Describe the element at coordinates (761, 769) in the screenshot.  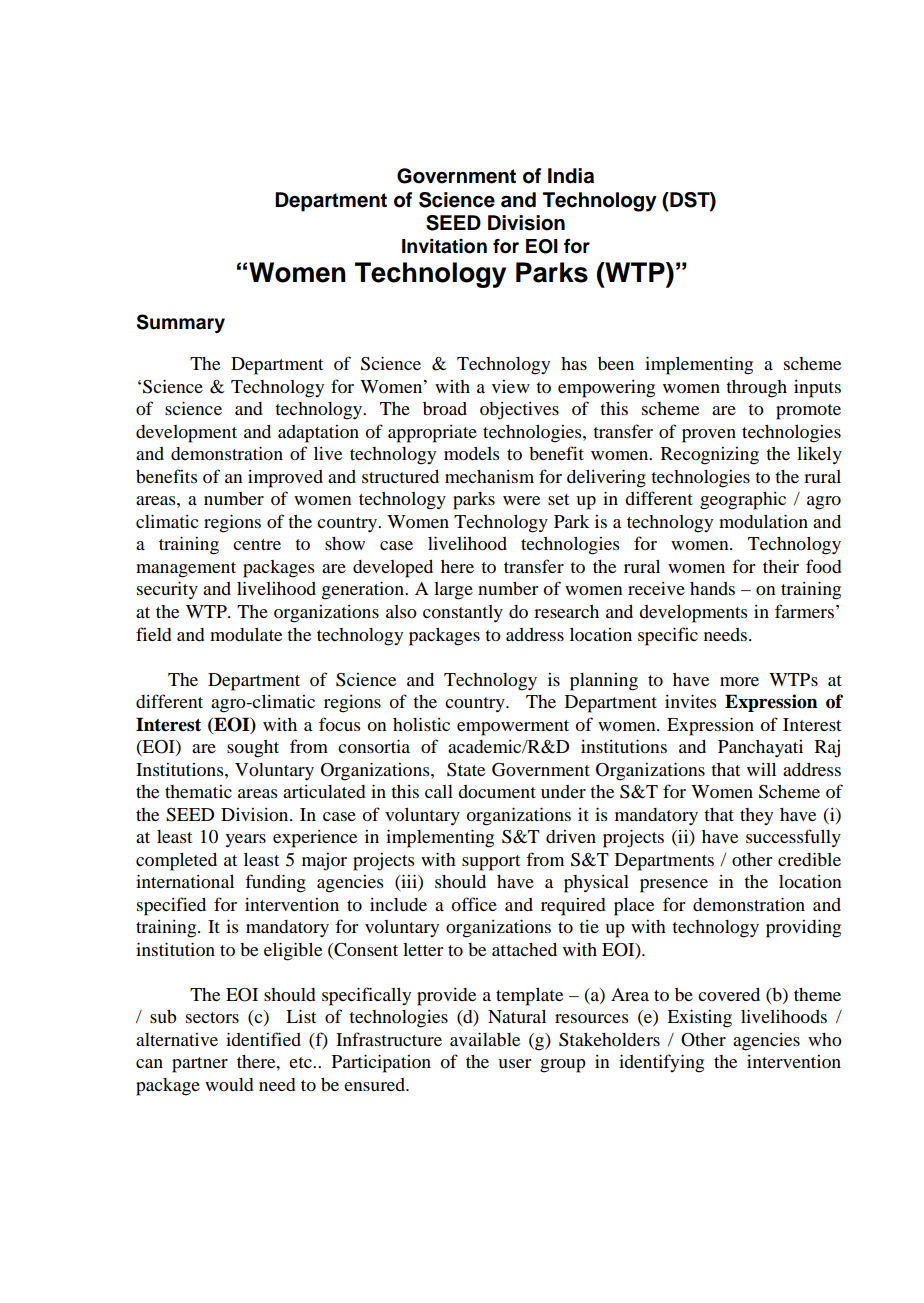
I see `will` at that location.
